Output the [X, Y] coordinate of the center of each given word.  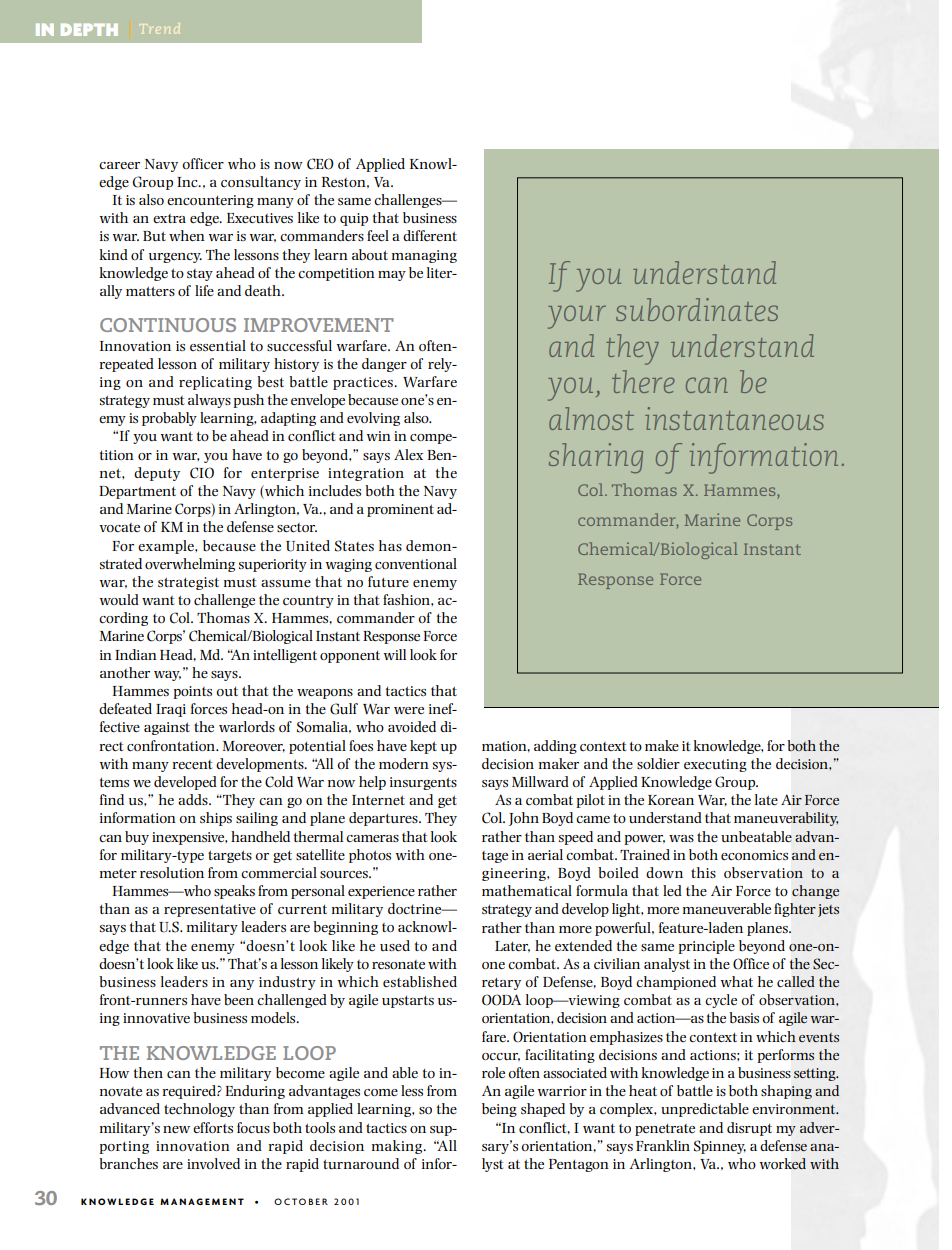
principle [706, 947]
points [192, 692]
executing [715, 765]
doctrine [416, 908]
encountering [210, 201]
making [398, 1147]
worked [782, 1164]
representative [210, 910]
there [643, 381]
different [430, 235]
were [409, 710]
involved [213, 1163]
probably [169, 419]
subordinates [697, 309]
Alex [408, 454]
